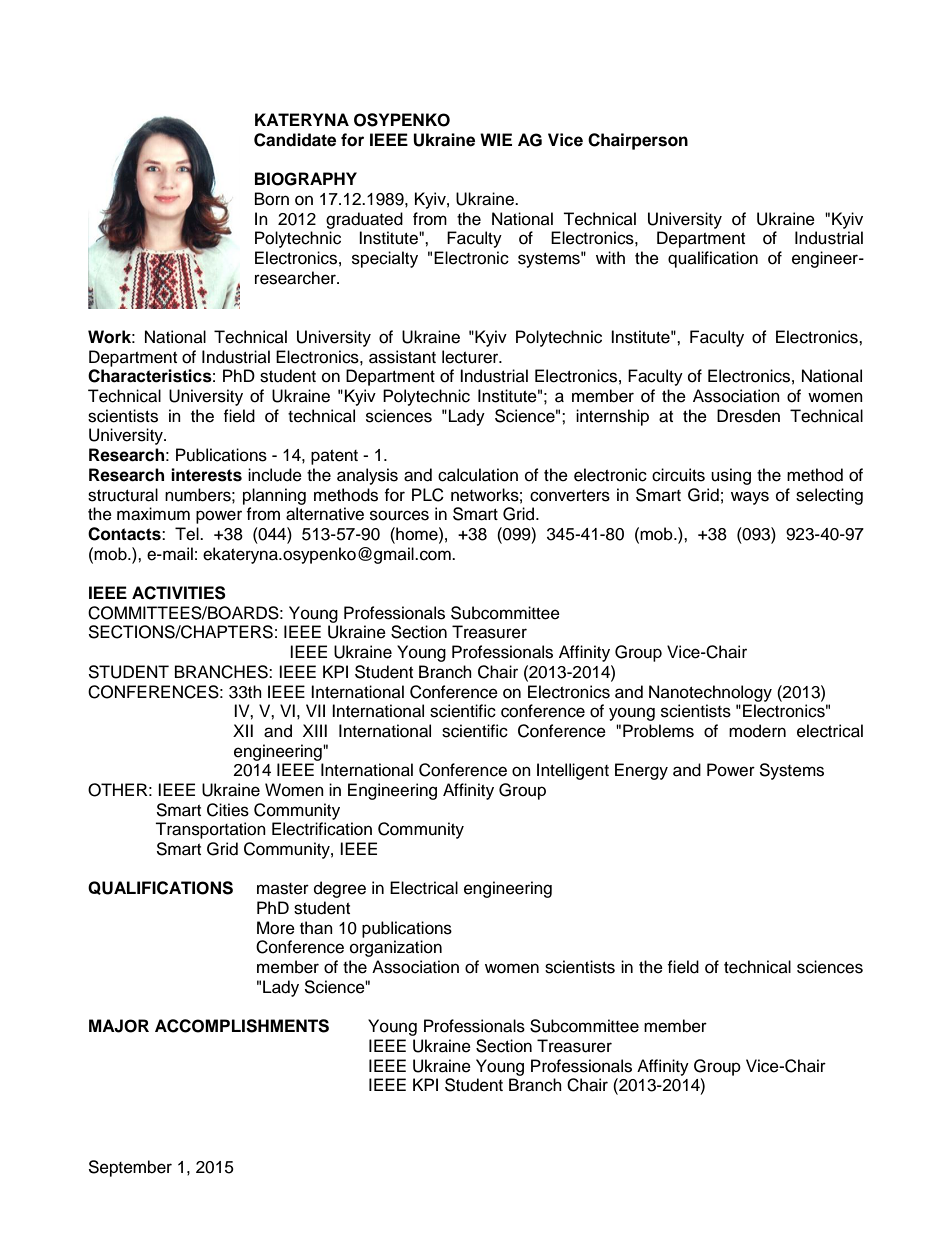 The width and height of the page is (952, 1233). I want to click on home, so click(417, 534).
